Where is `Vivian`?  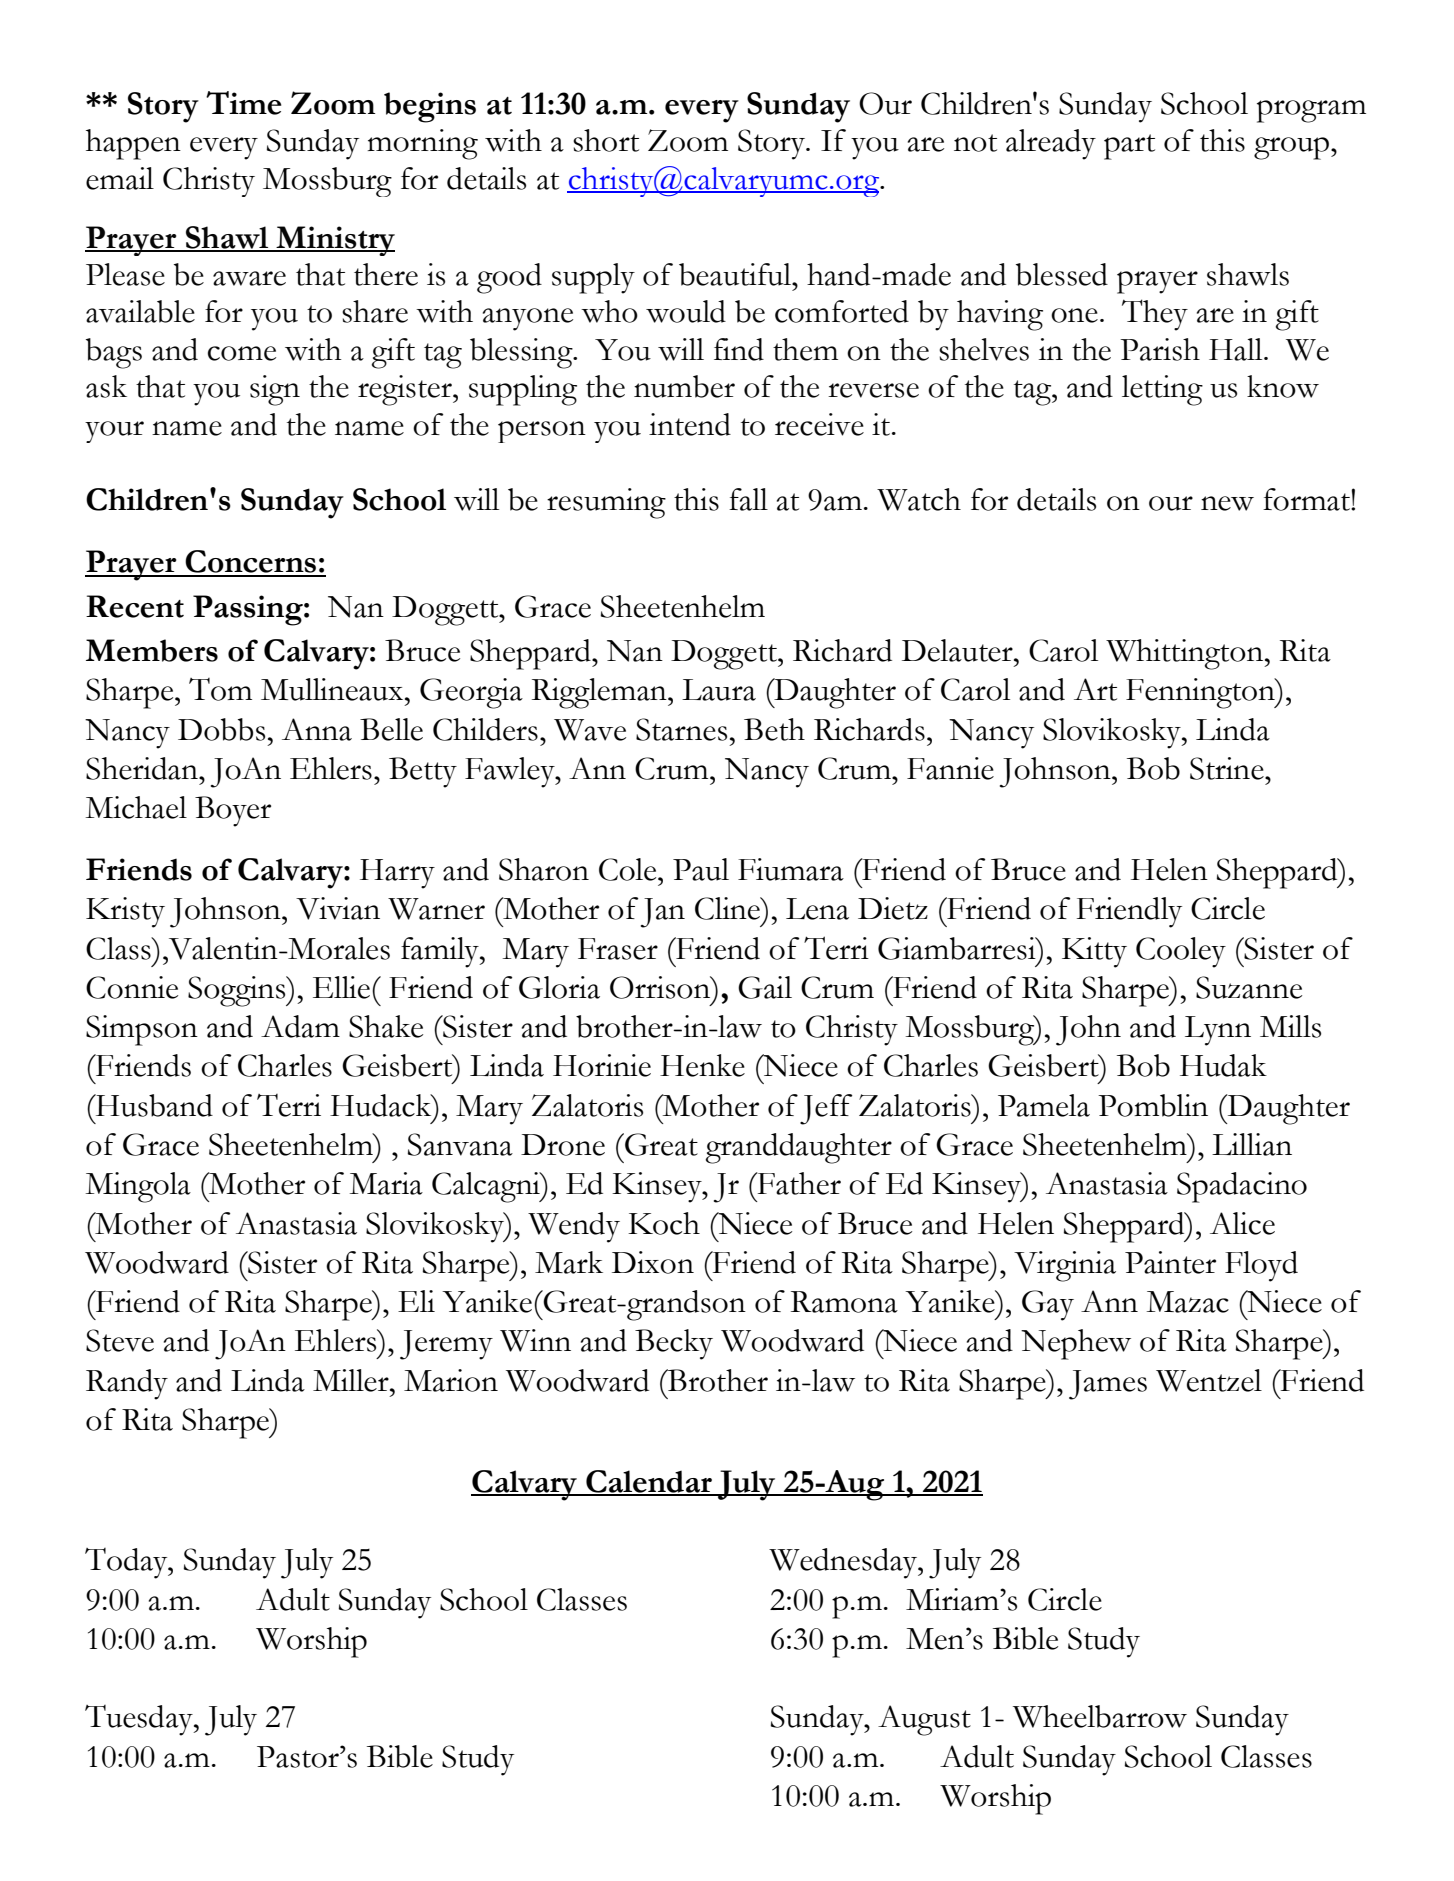
Vivian is located at coordinates (338, 908).
